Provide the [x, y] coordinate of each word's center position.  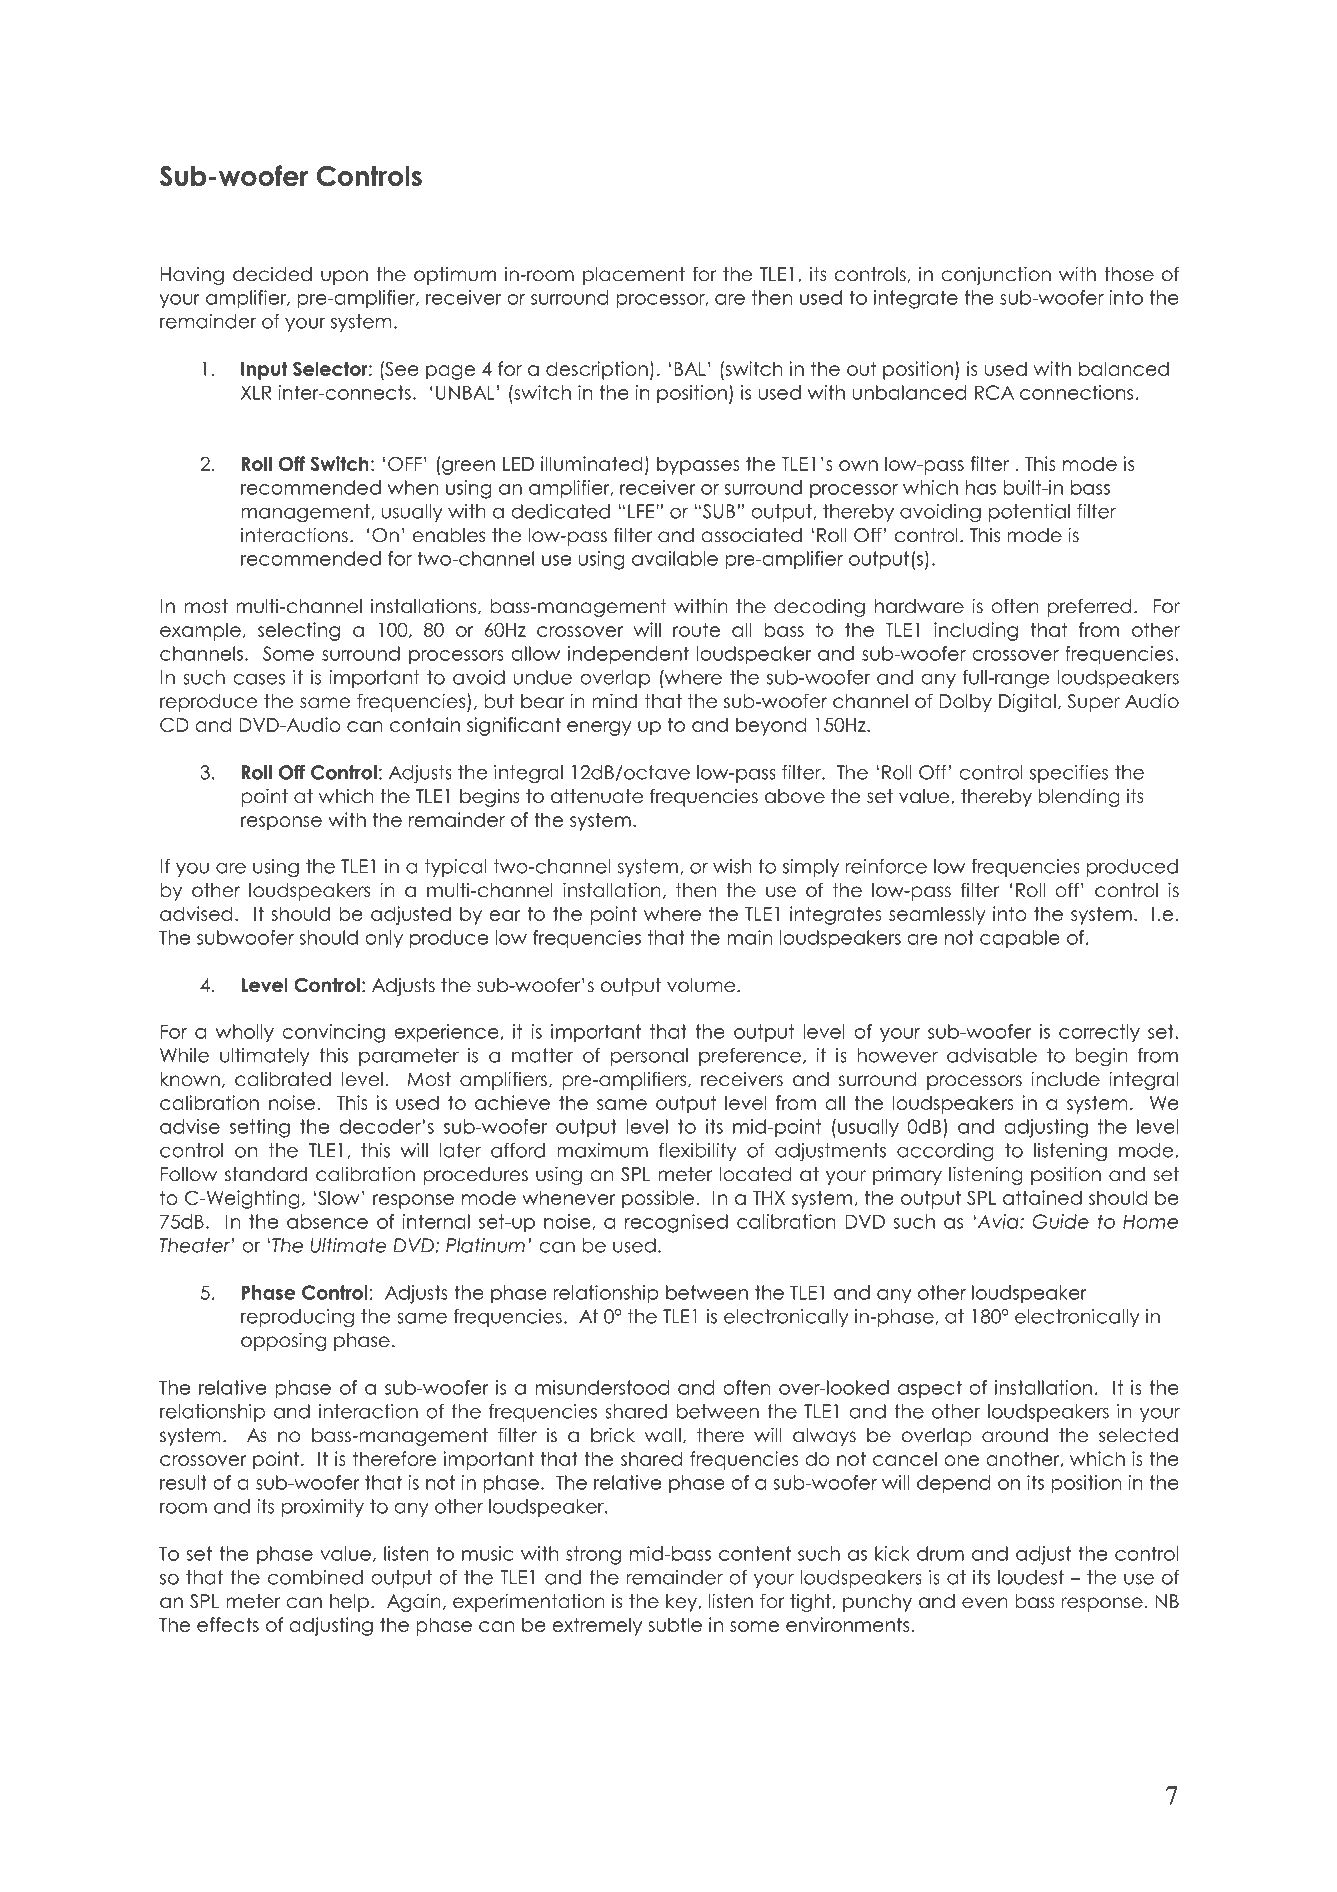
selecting [299, 631]
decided [272, 274]
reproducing [297, 1318]
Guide [1060, 1221]
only [384, 939]
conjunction [996, 275]
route [696, 630]
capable [1020, 939]
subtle [675, 1624]
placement [634, 276]
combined [315, 1577]
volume [701, 985]
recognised [676, 1223]
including [976, 631]
